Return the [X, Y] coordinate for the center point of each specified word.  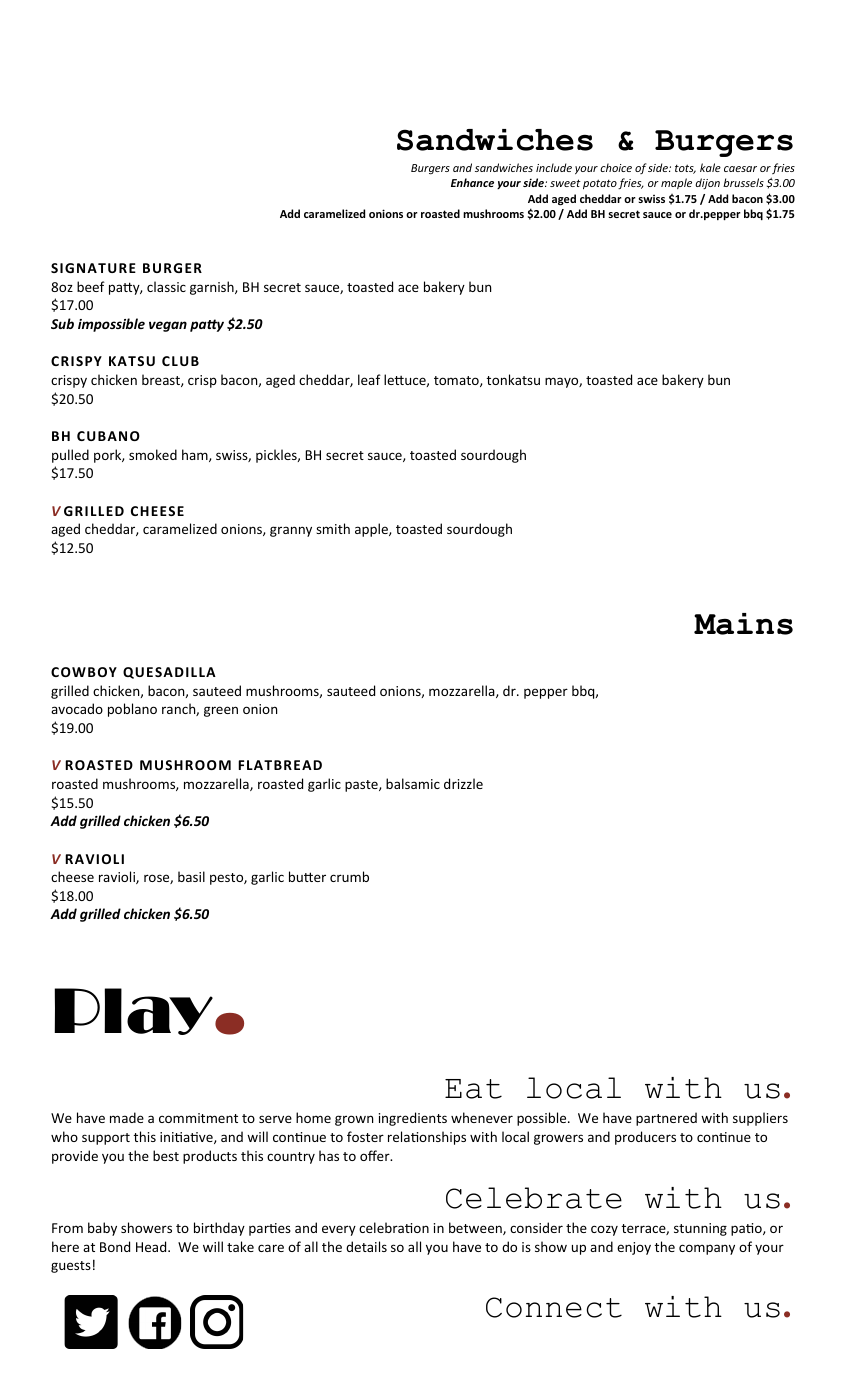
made [127, 1117]
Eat [473, 1089]
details [366, 1246]
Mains [743, 624]
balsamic [413, 783]
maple [676, 183]
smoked [153, 454]
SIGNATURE [93, 268]
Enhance [472, 182]
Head [152, 1246]
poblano [132, 710]
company [707, 1249]
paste [362, 786]
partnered [666, 1119]
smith [333, 528]
